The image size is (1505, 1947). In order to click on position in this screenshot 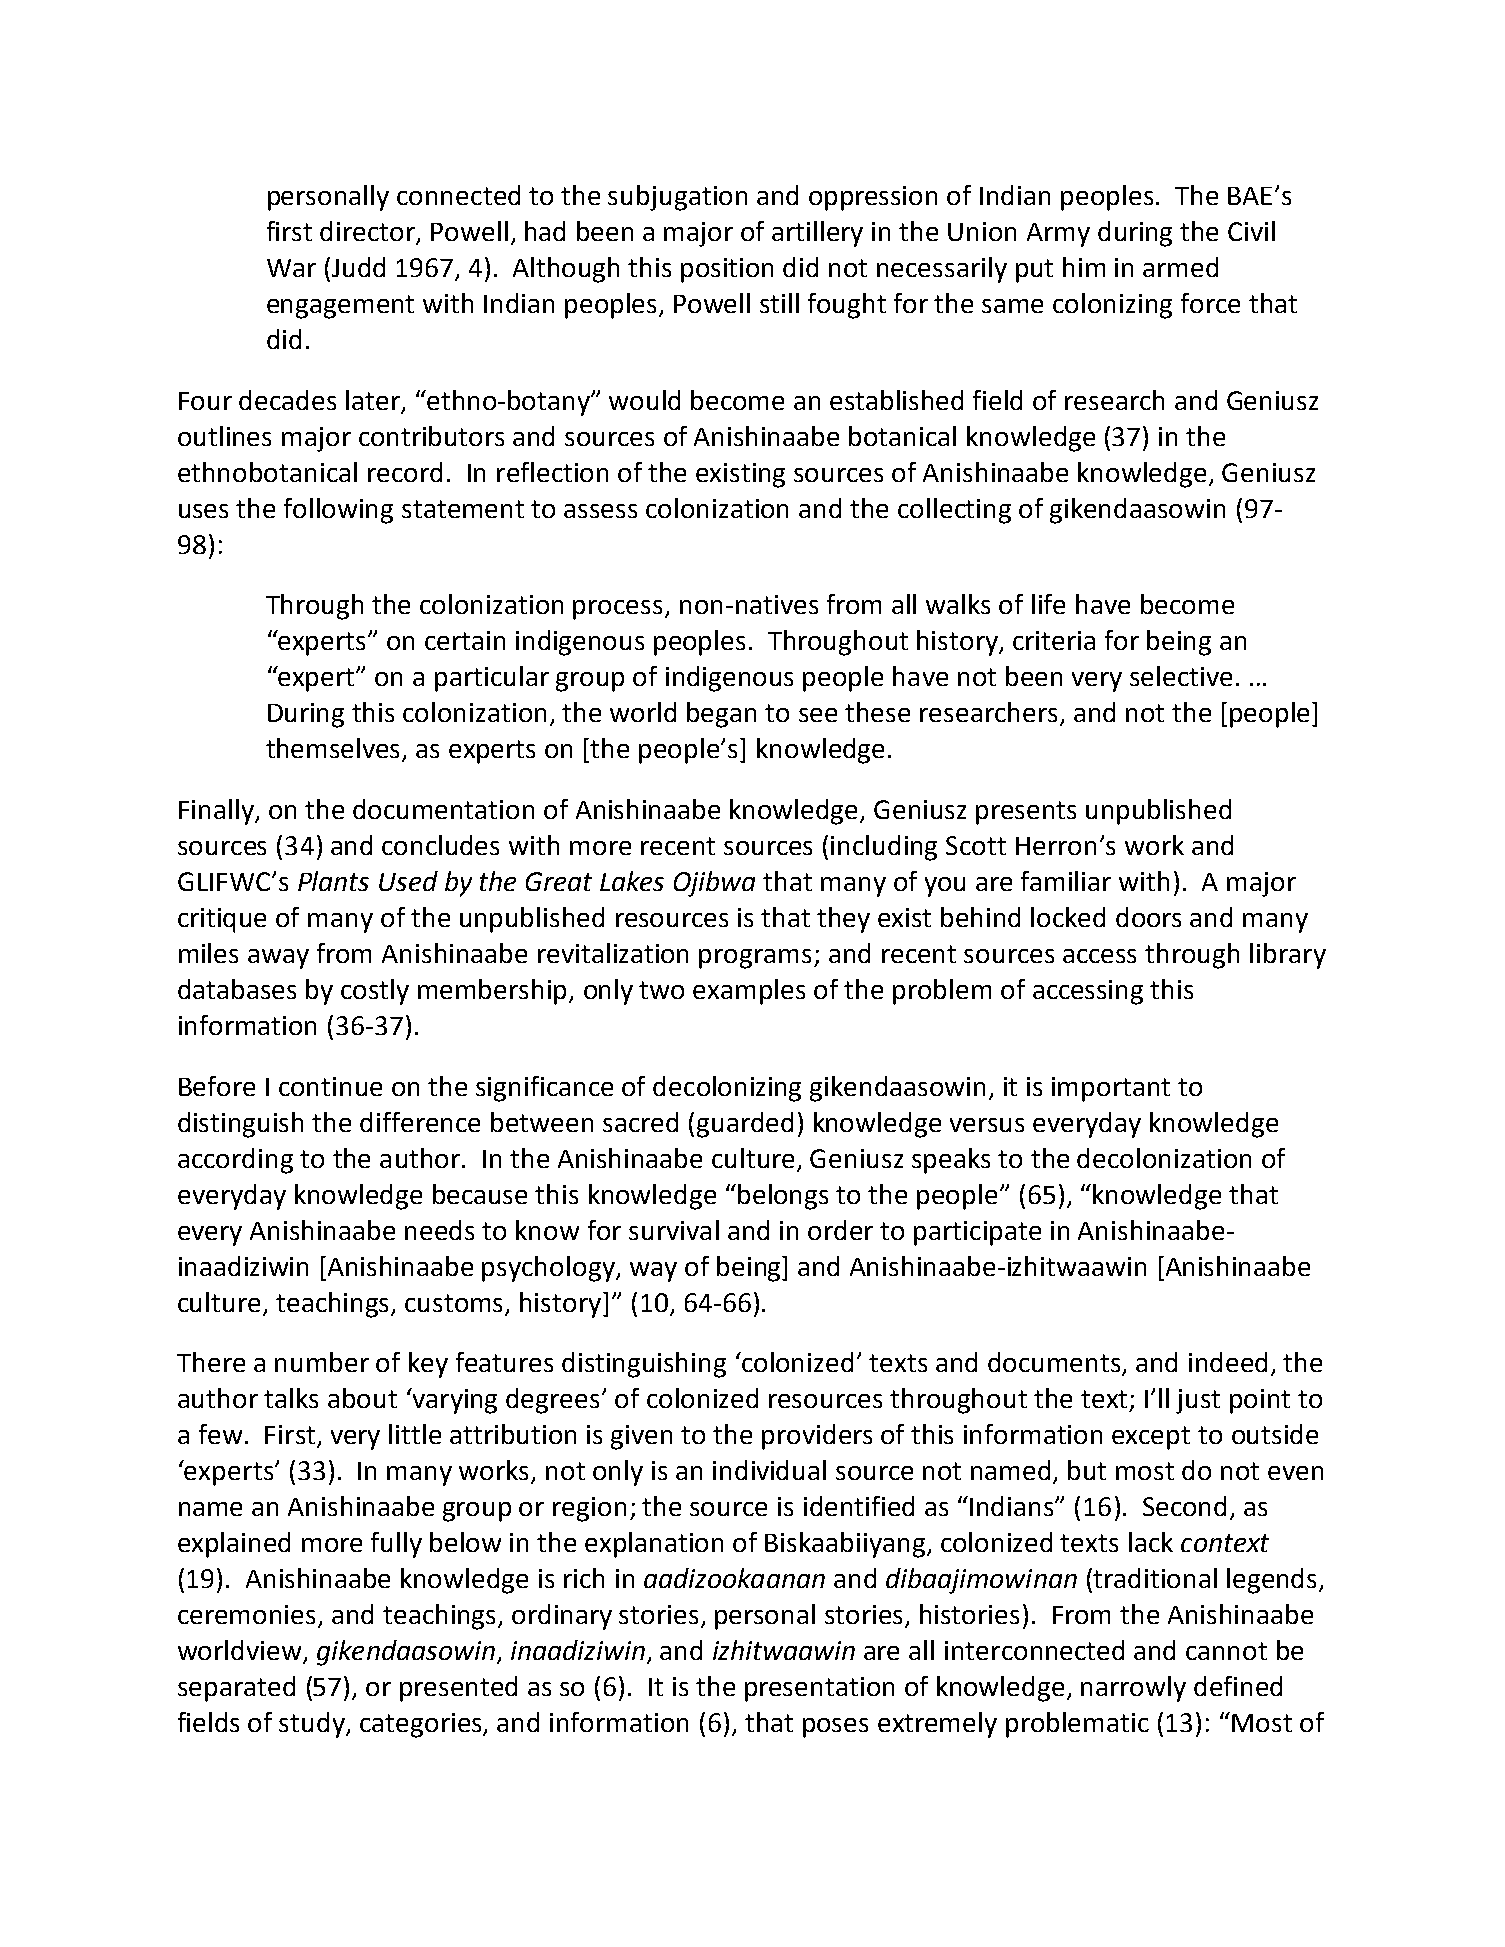, I will do `click(727, 270)`.
